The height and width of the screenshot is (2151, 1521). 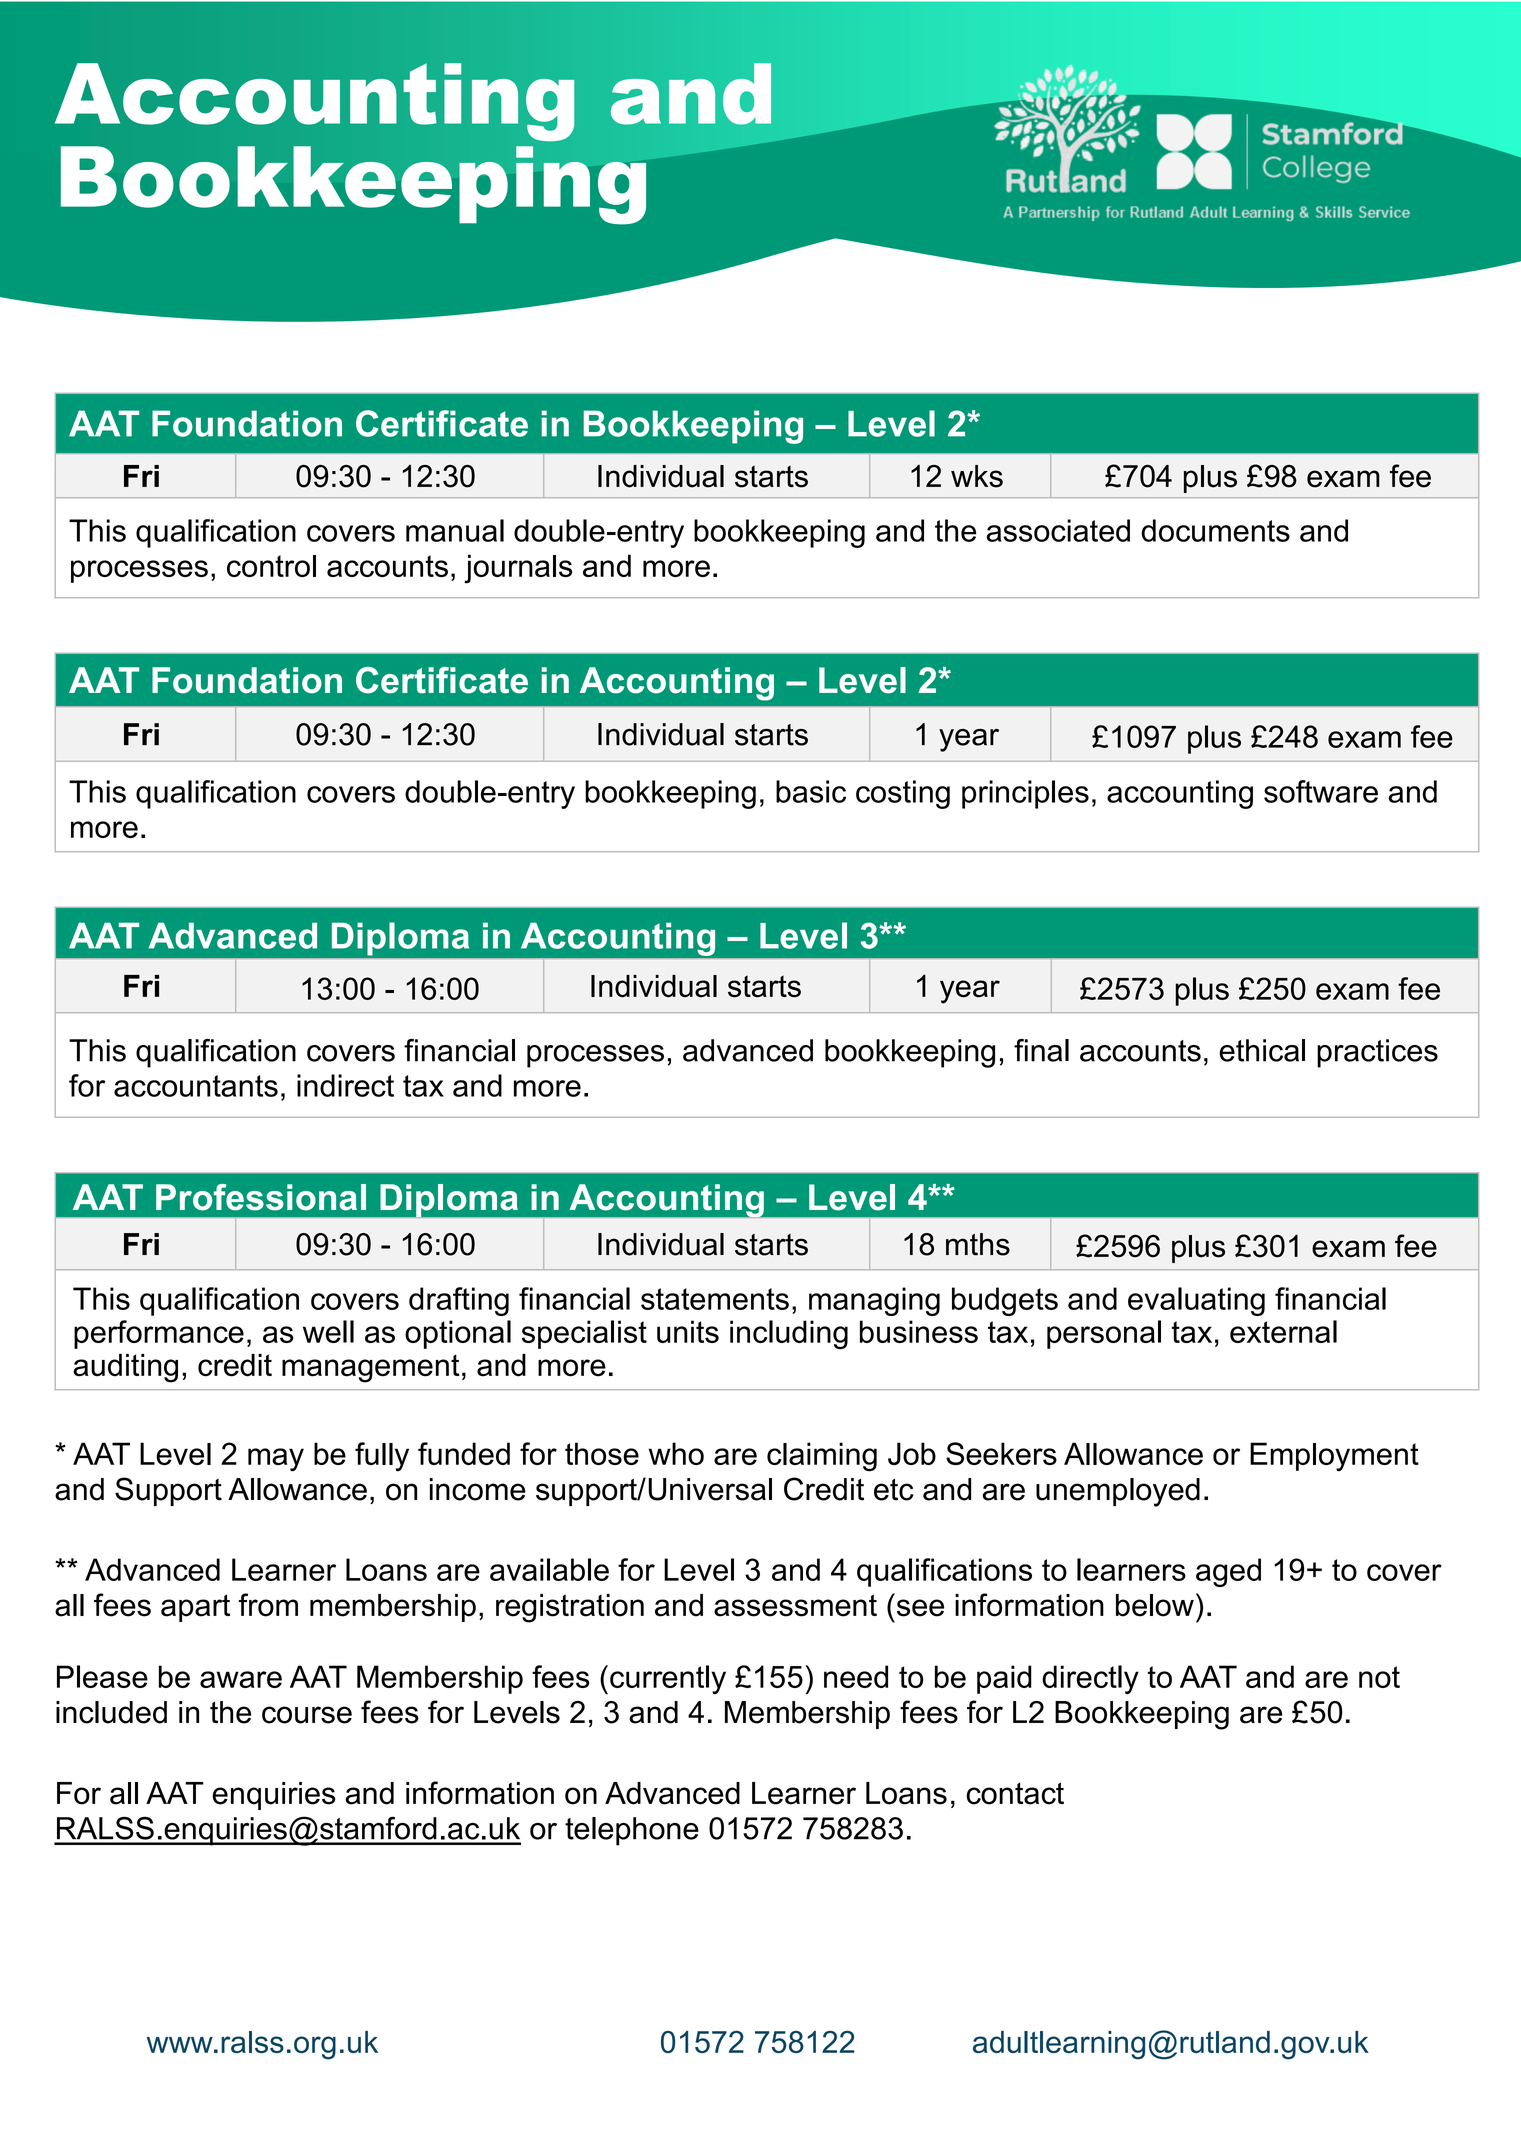 I want to click on statements, so click(x=715, y=1299).
